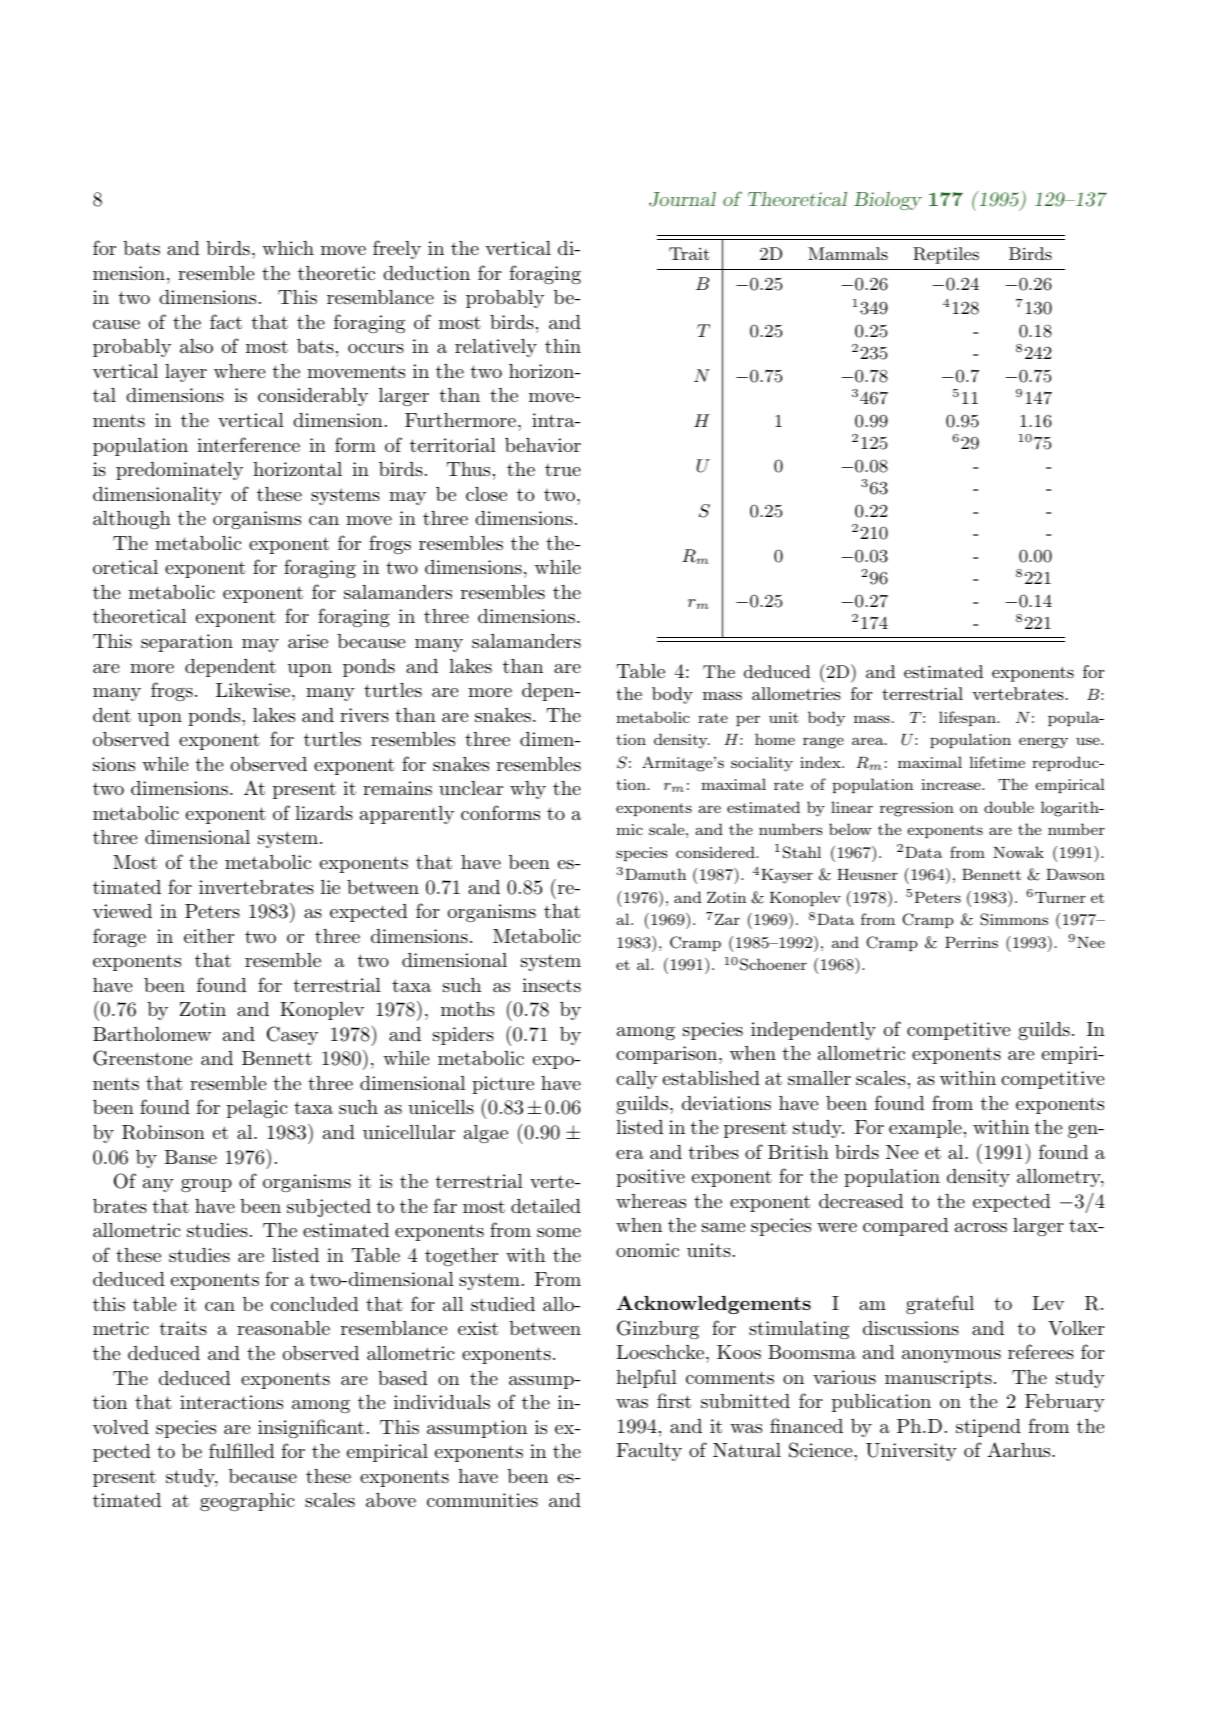  What do you see at coordinates (682, 199) in the document?
I see `Journal` at bounding box center [682, 199].
